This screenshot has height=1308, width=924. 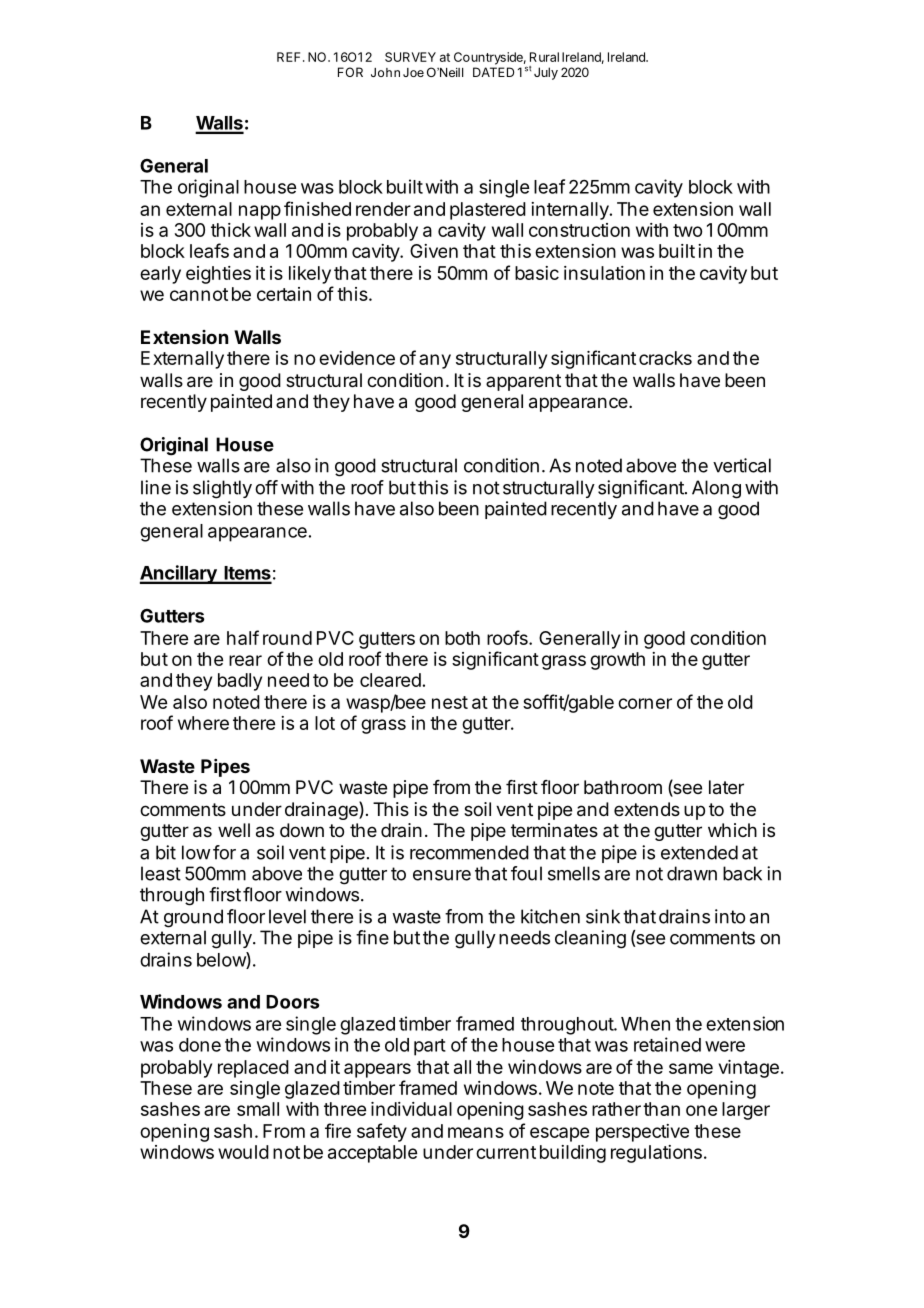 I want to click on July, so click(x=546, y=73).
